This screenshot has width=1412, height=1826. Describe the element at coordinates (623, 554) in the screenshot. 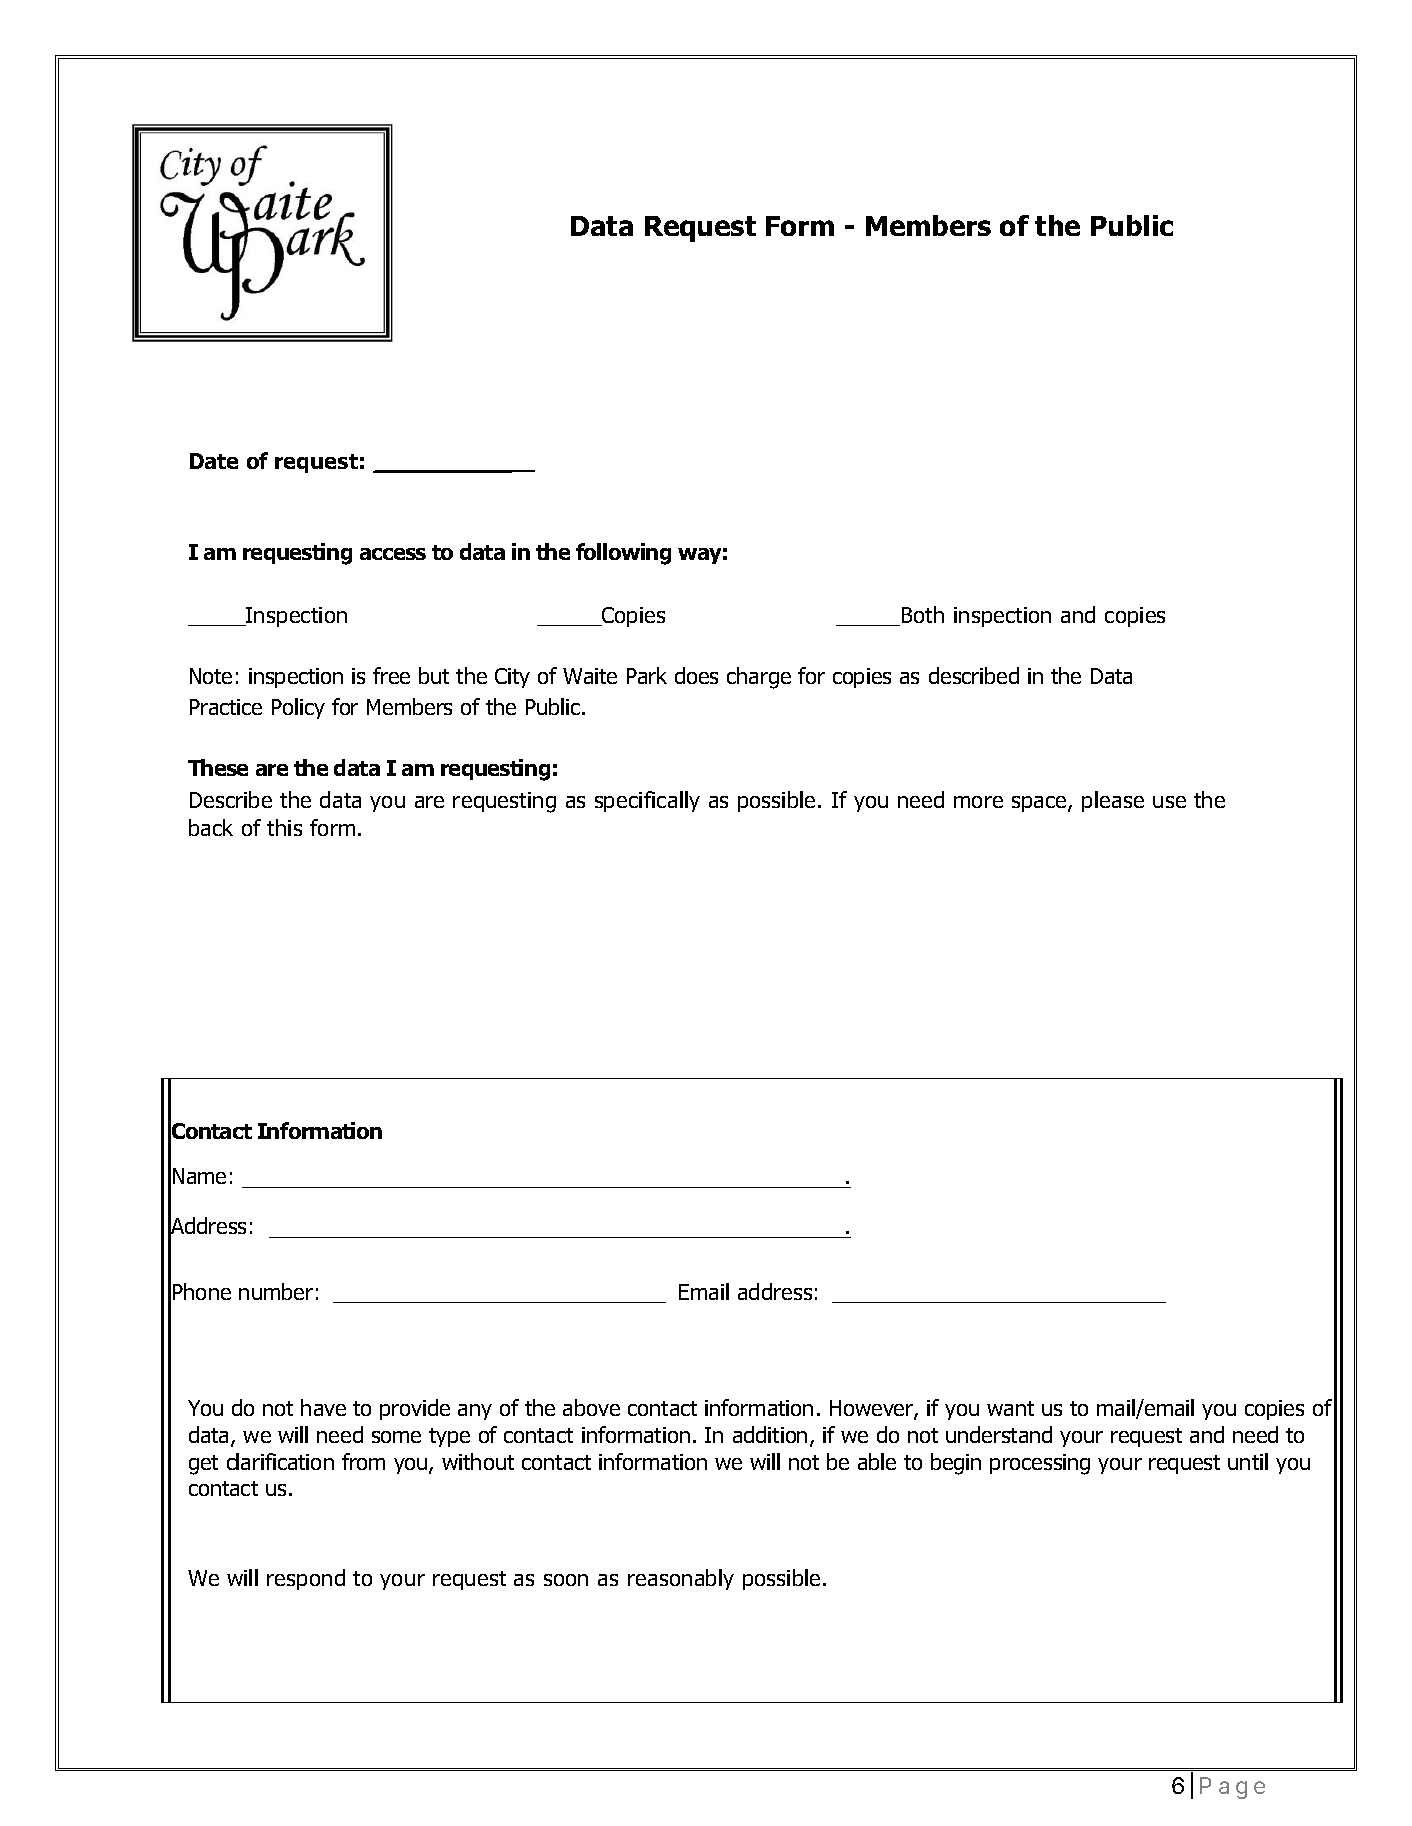

I see `following` at that location.
